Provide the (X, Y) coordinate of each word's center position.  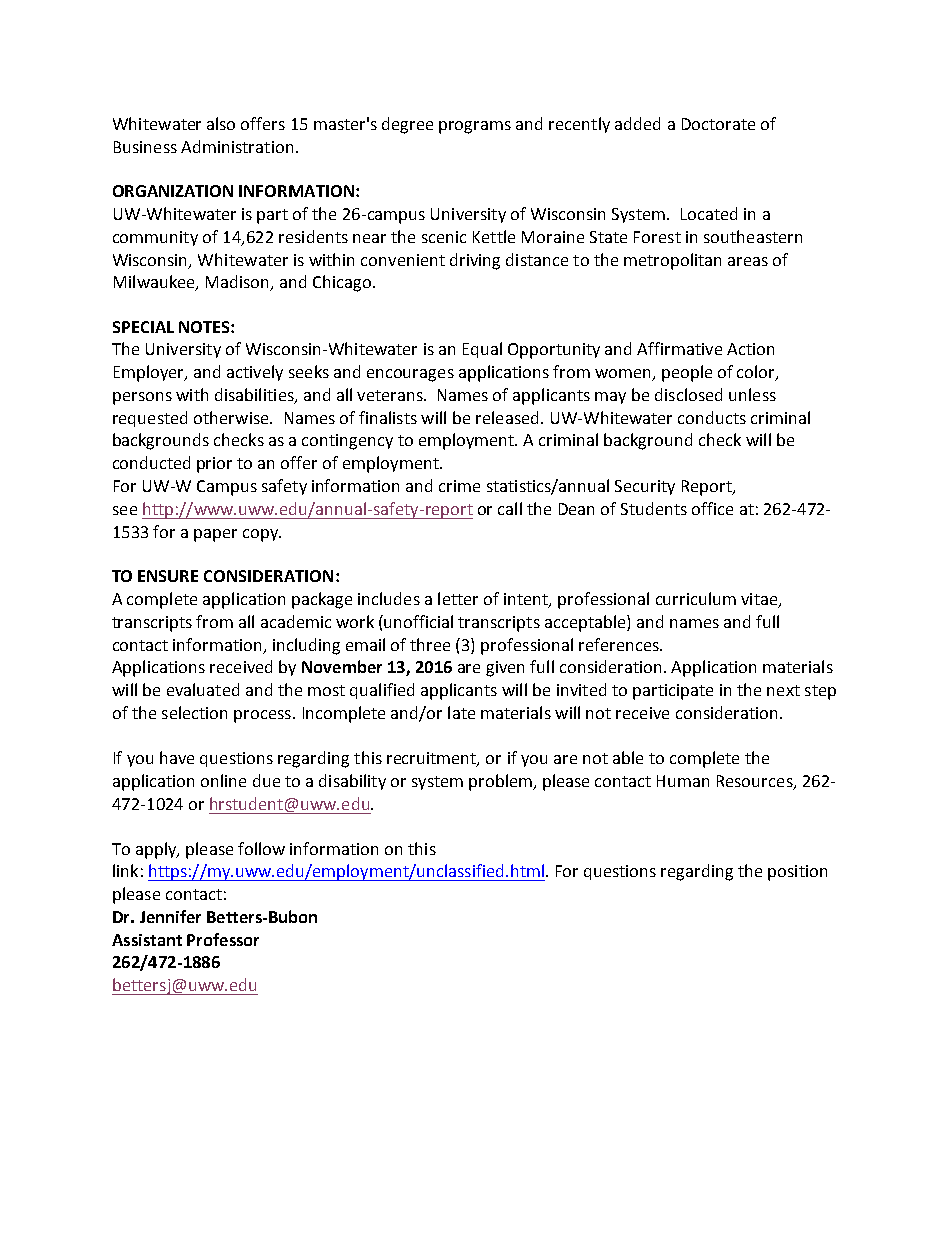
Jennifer (170, 916)
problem (501, 782)
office (712, 508)
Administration (237, 146)
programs (475, 127)
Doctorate (718, 124)
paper (215, 535)
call (510, 508)
